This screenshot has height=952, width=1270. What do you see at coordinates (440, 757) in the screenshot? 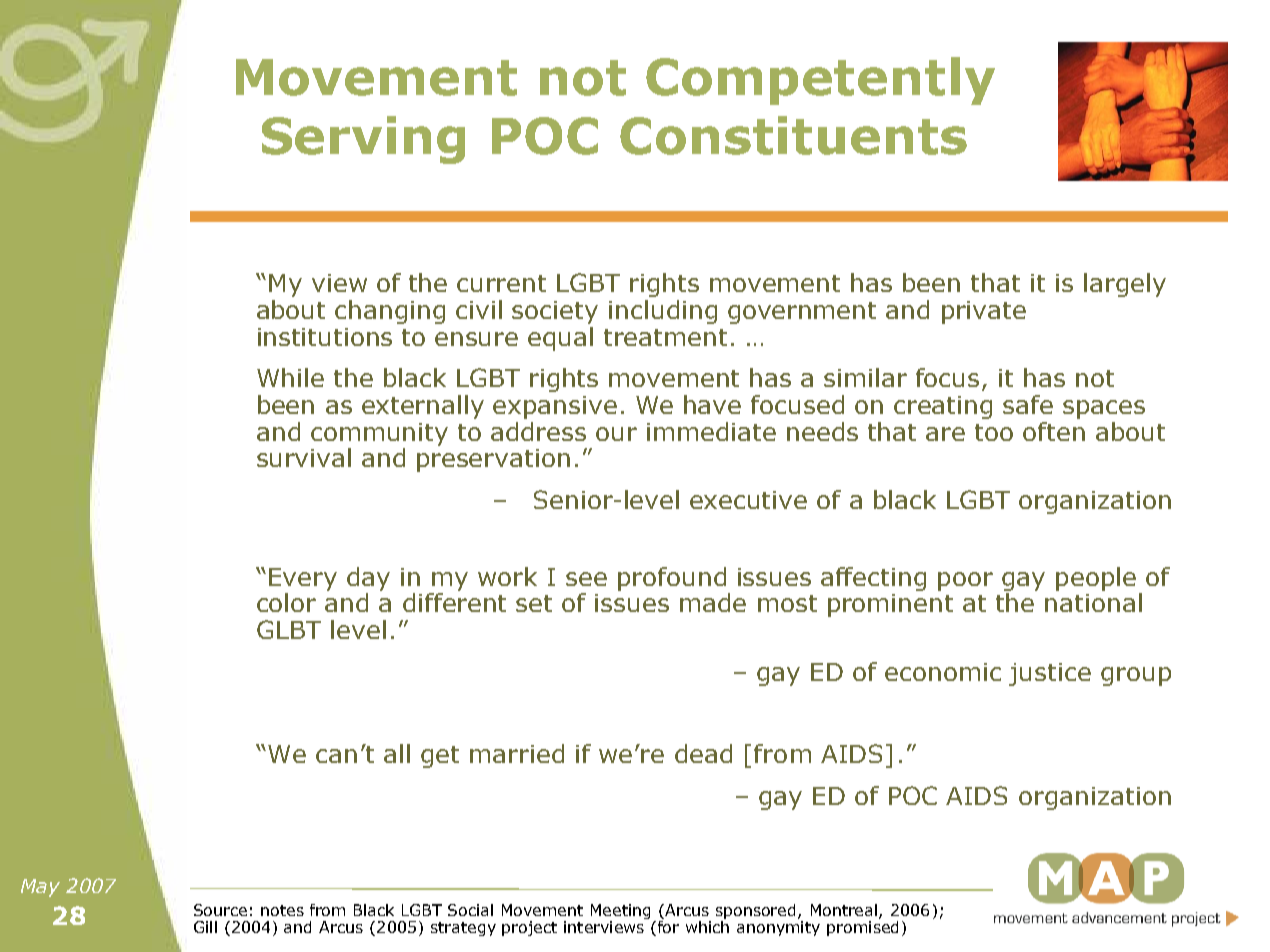
I see `get` at bounding box center [440, 757].
